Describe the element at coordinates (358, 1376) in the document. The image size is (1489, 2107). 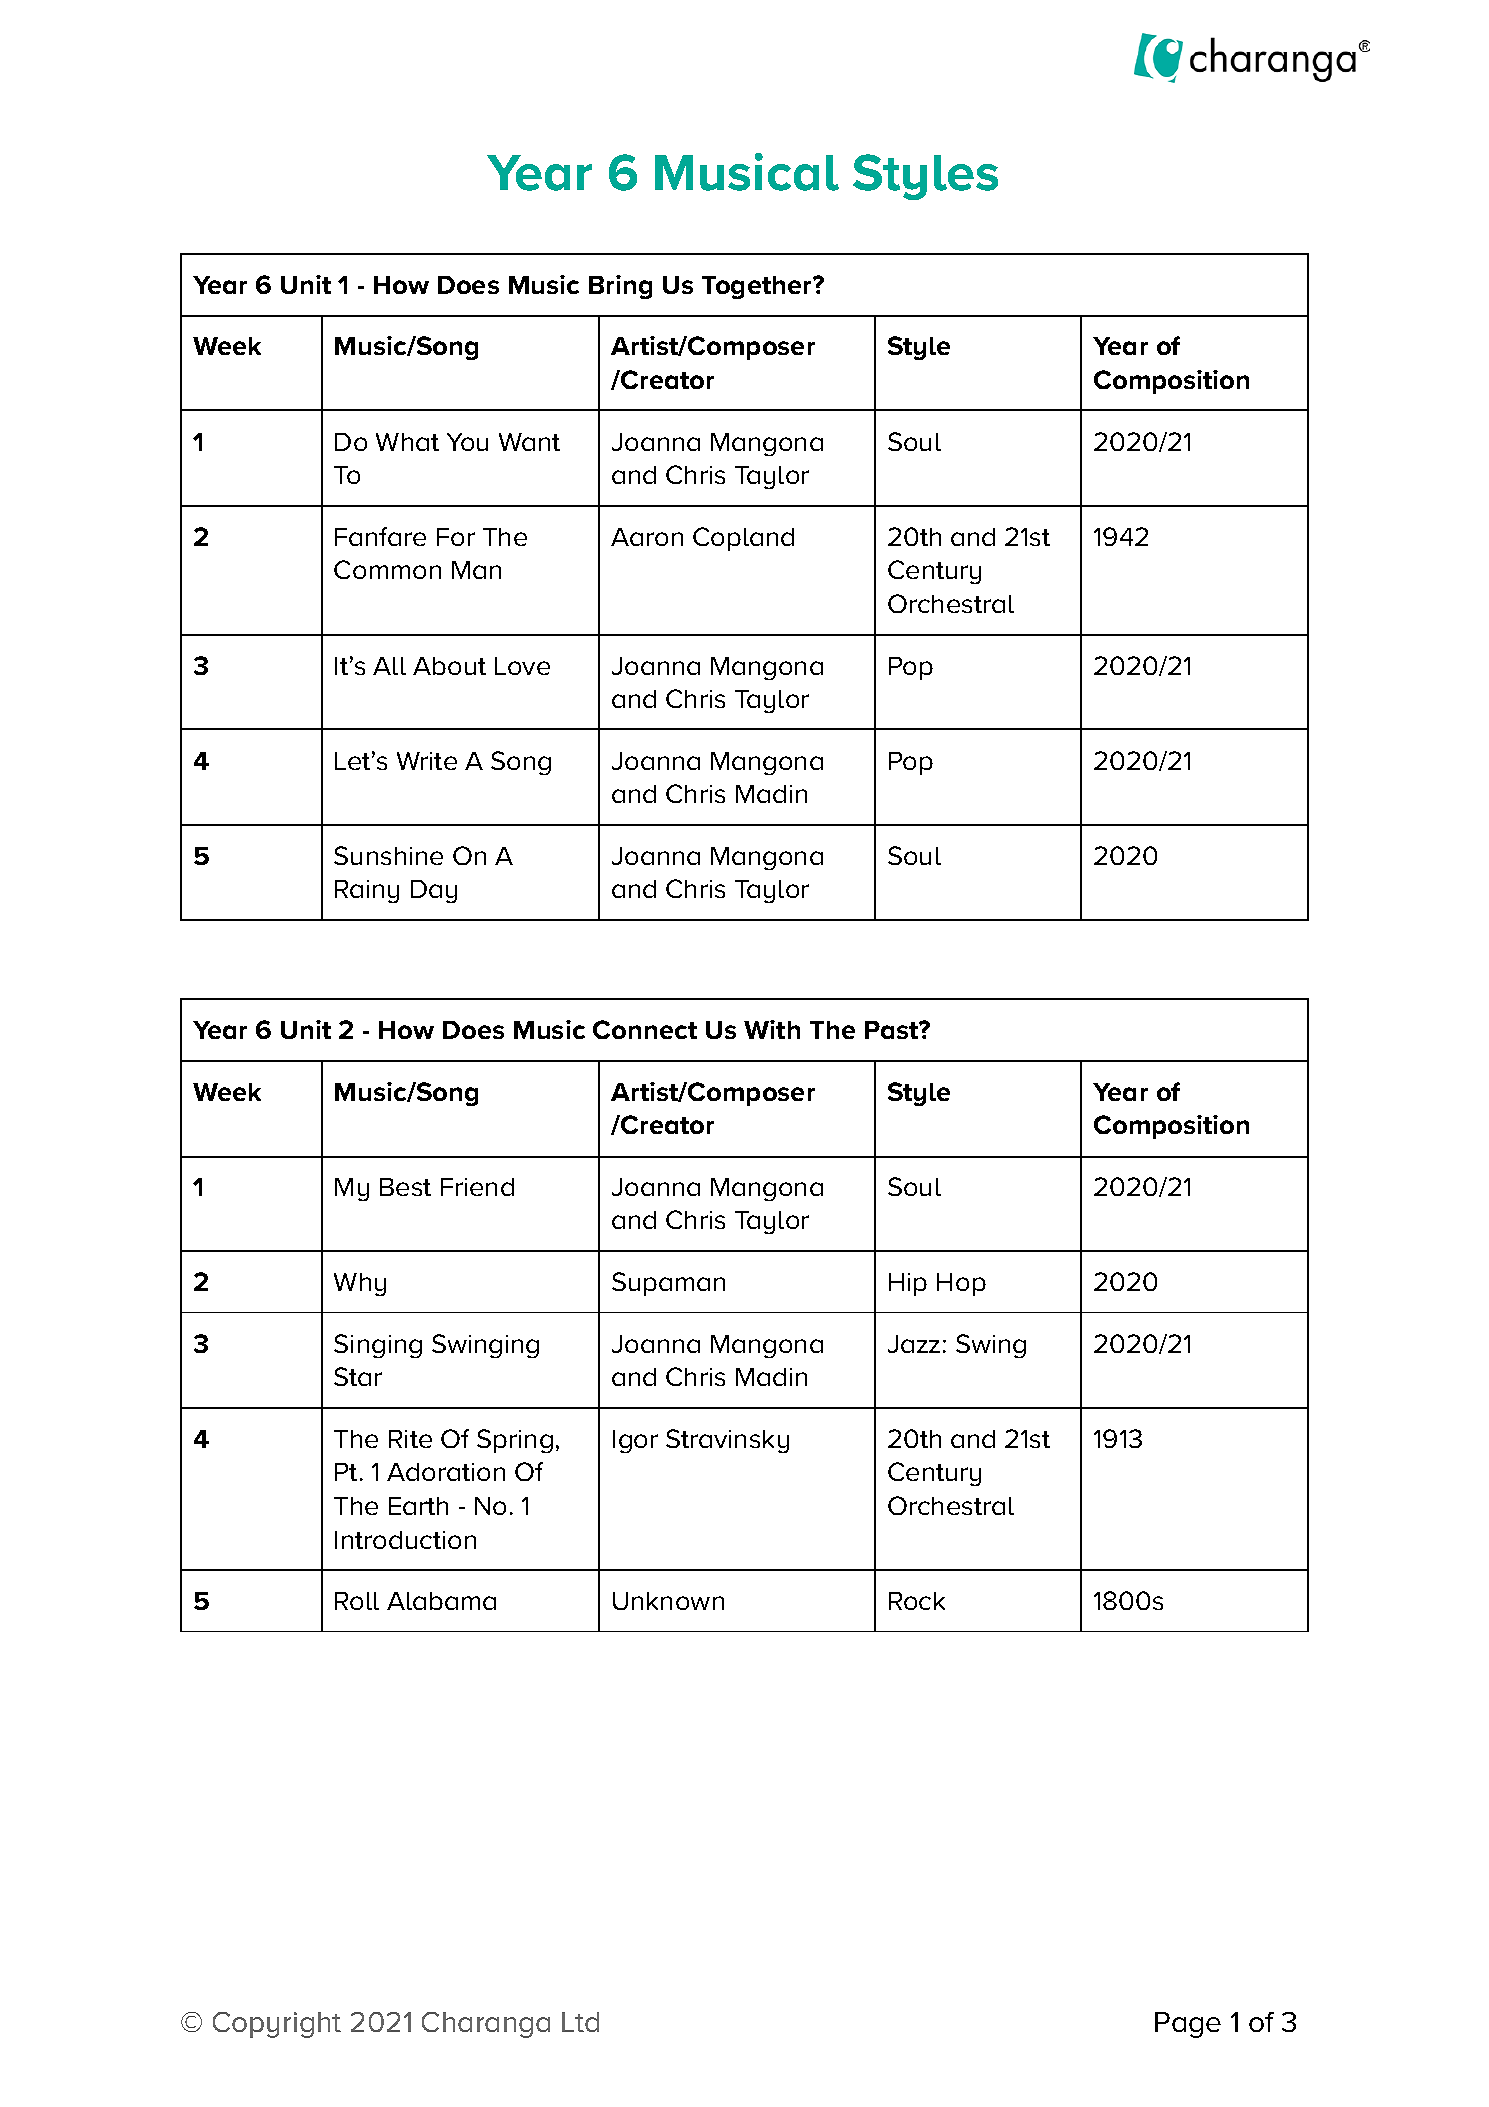
I see `Star` at that location.
